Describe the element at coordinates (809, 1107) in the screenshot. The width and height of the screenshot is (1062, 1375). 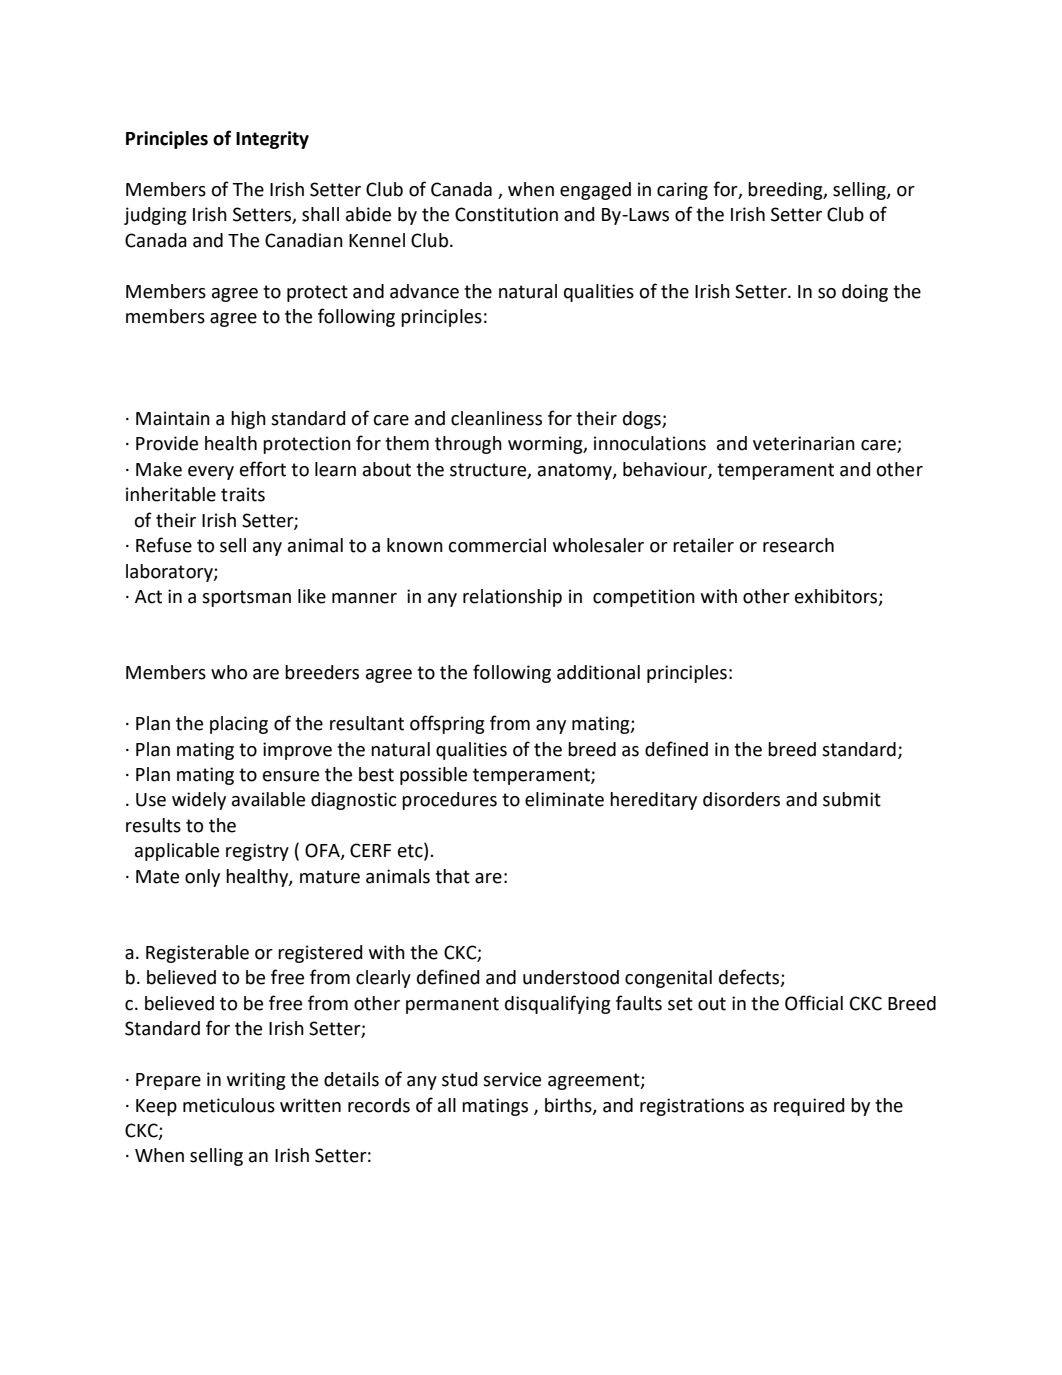
I see `required` at that location.
